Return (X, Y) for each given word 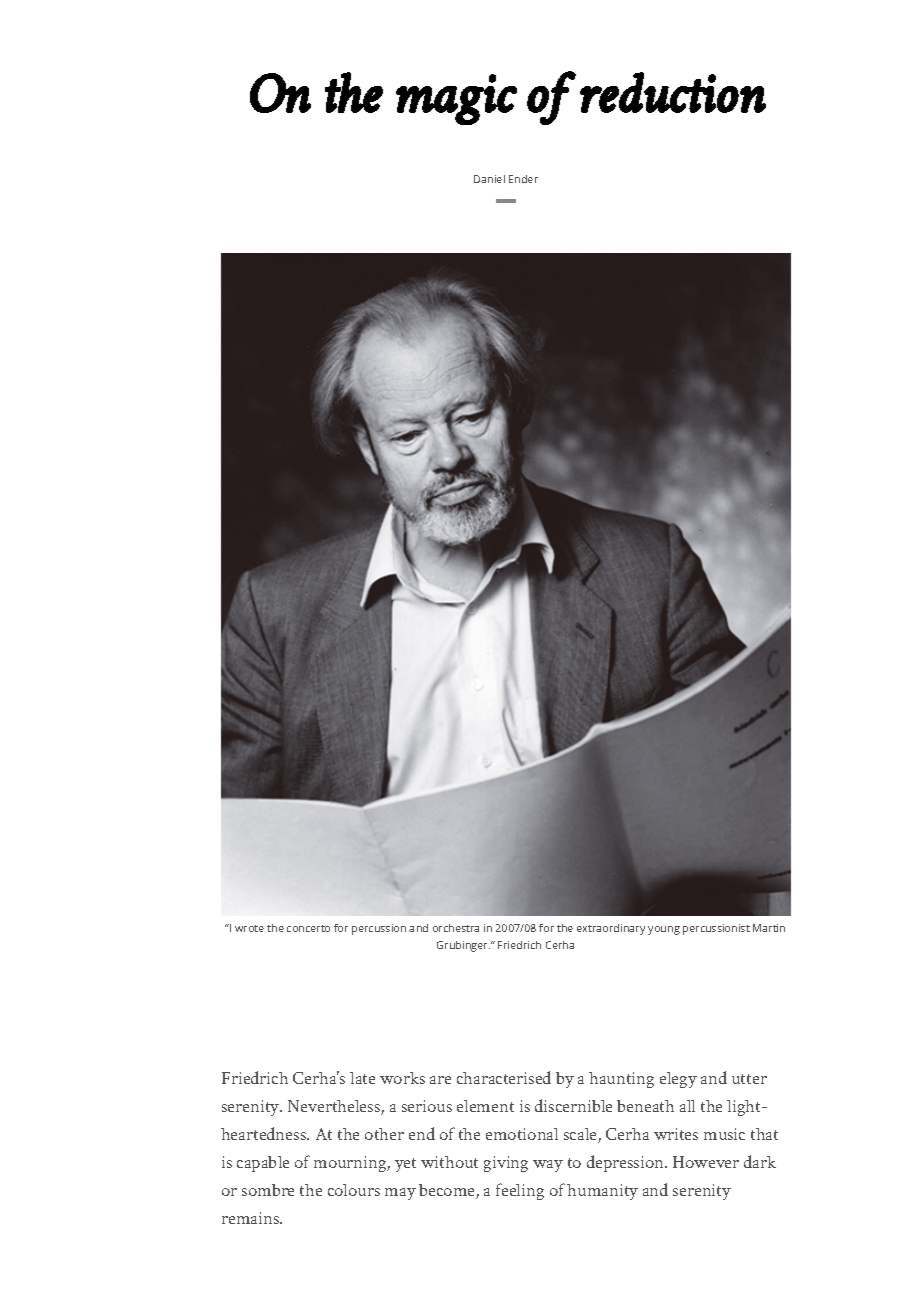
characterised (504, 1077)
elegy (678, 1080)
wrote (249, 928)
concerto (308, 928)
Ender (523, 179)
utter (749, 1079)
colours (354, 1190)
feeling (520, 1191)
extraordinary (611, 929)
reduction (673, 92)
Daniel (489, 179)
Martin (769, 928)
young (664, 930)
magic (456, 99)
